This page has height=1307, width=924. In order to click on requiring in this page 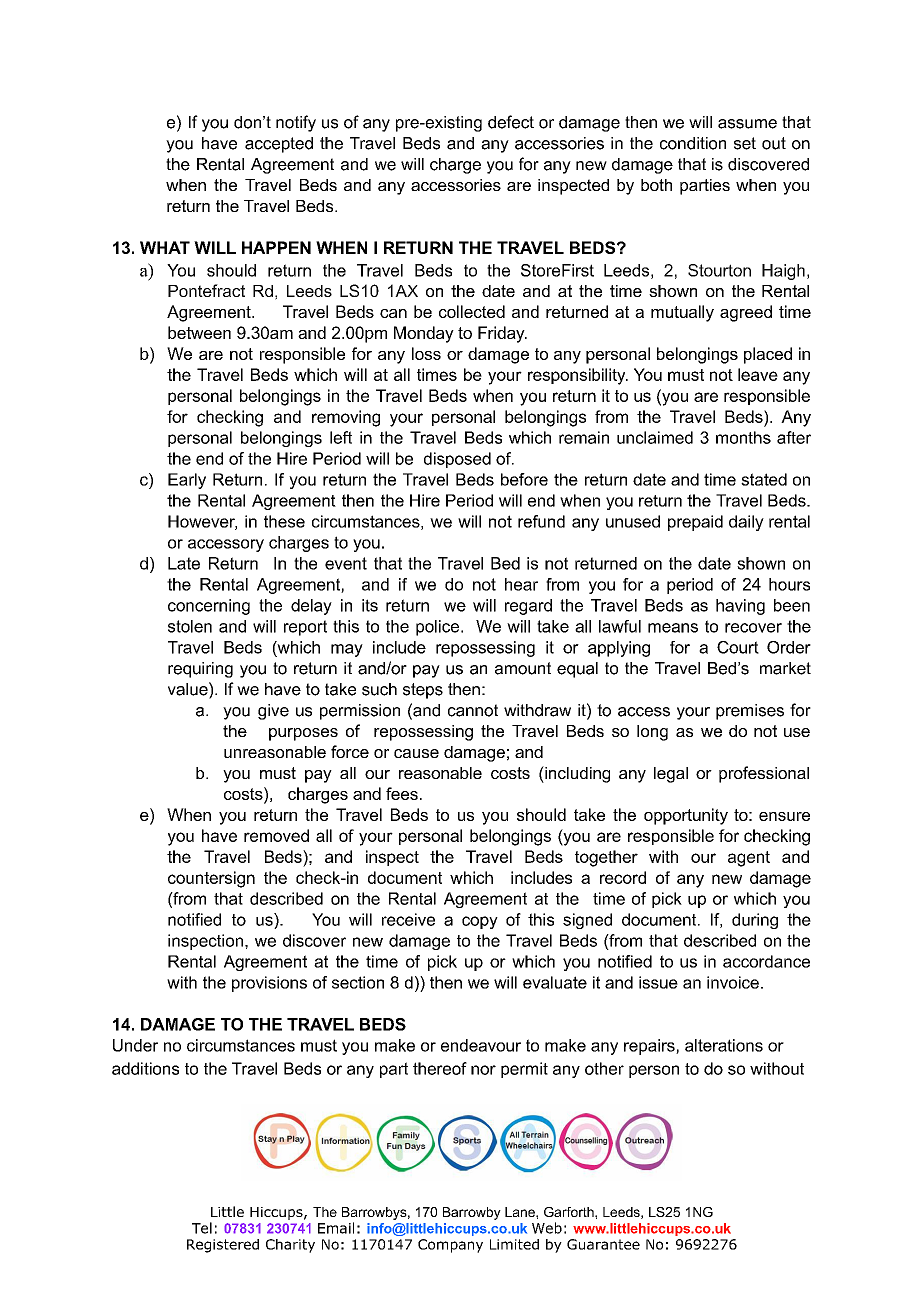, I will do `click(200, 670)`.
